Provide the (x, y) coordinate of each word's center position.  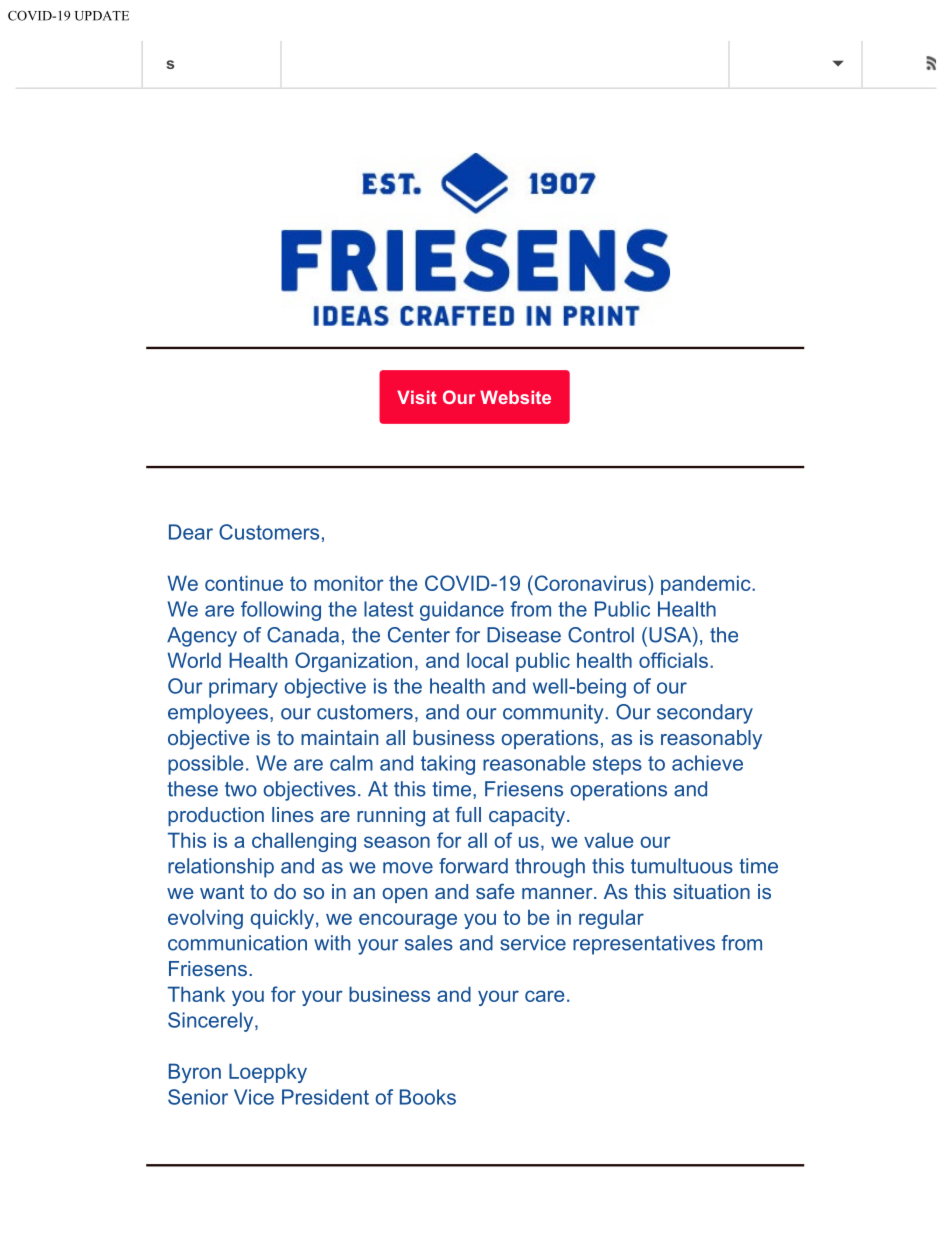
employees (218, 714)
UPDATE (102, 16)
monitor (349, 583)
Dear (191, 532)
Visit (417, 397)
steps (617, 765)
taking (448, 765)
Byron (195, 1073)
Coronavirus (590, 583)
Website (515, 397)
